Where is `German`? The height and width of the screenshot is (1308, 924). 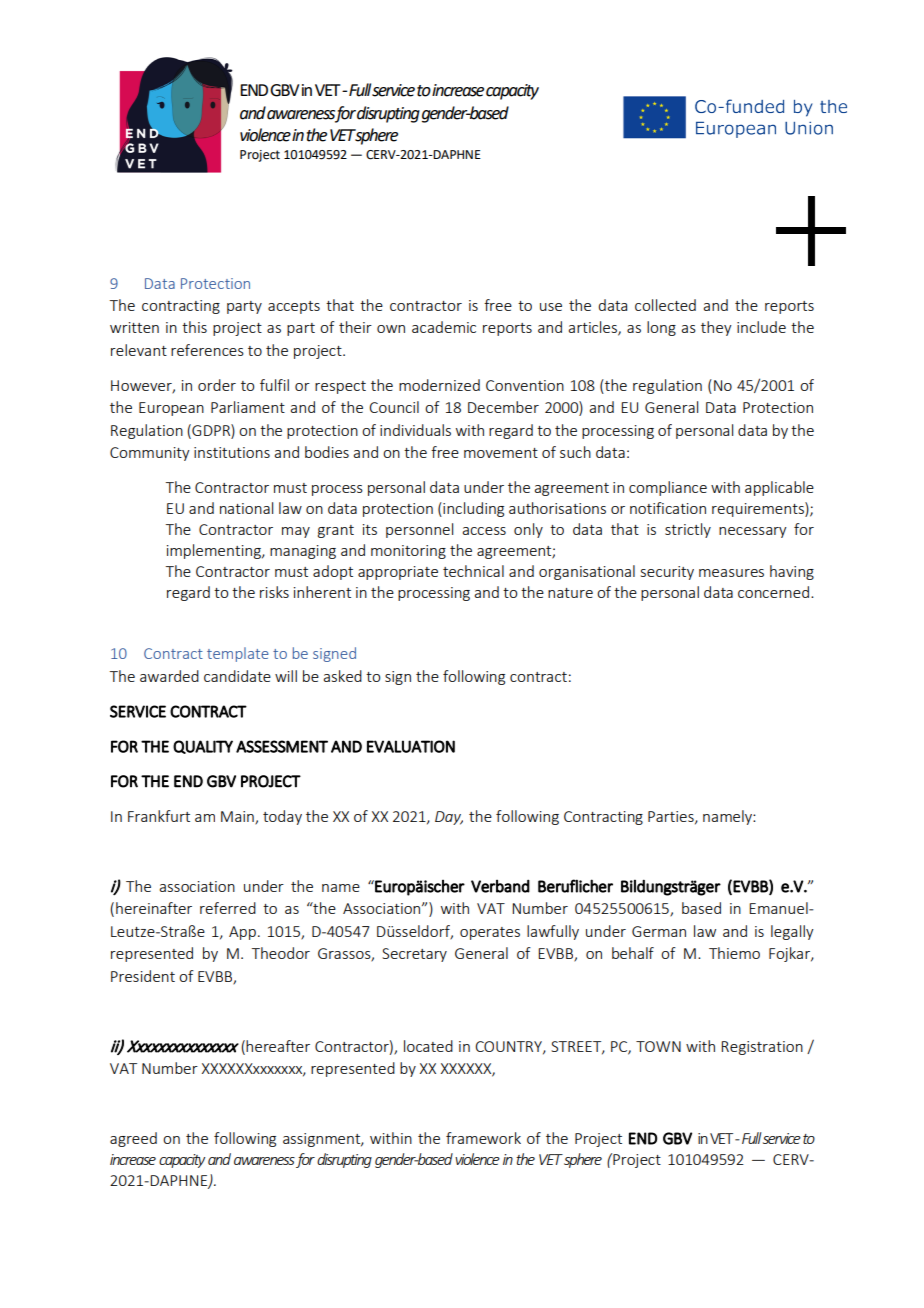 German is located at coordinates (659, 931).
